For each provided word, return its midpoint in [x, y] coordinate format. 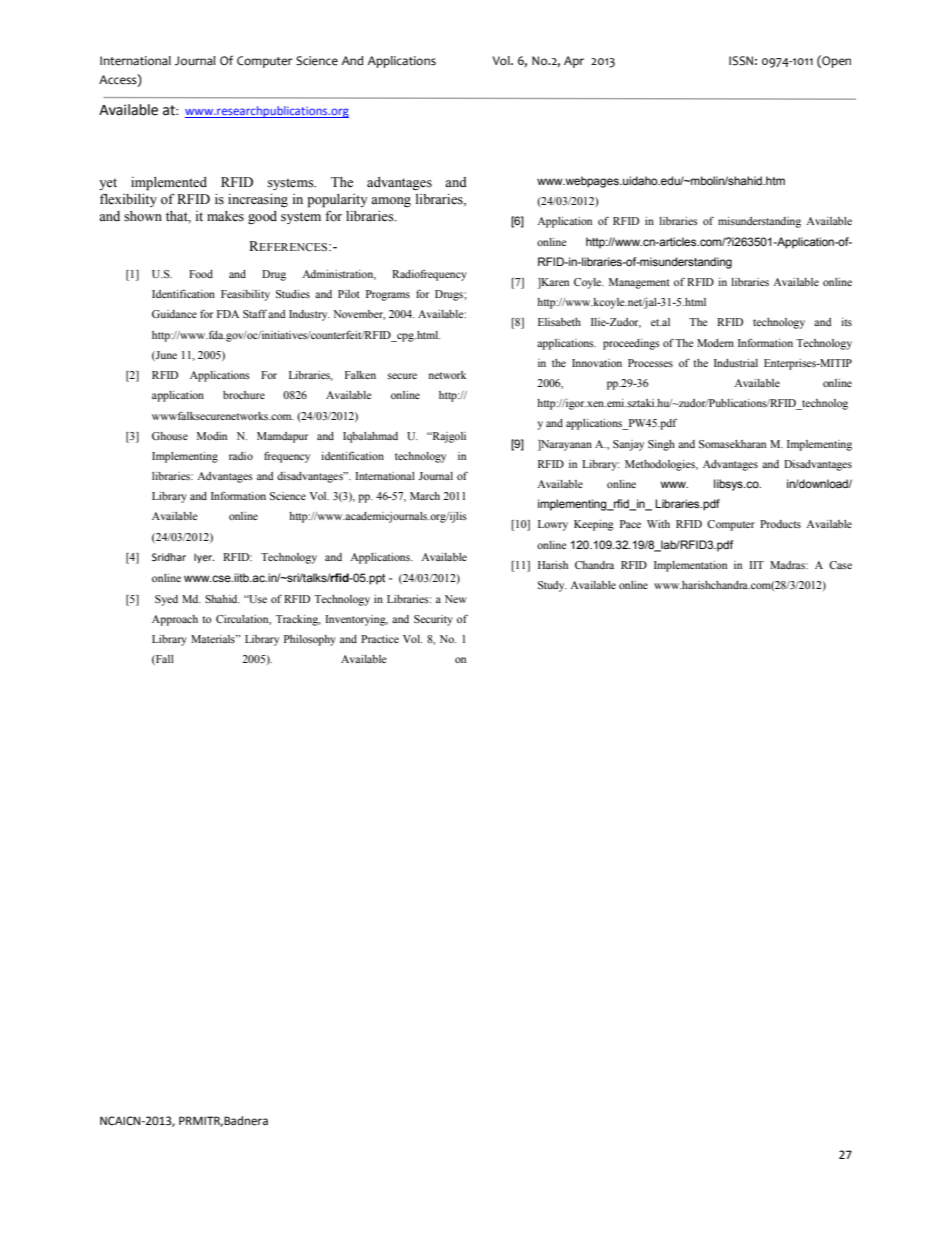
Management [639, 283]
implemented [169, 184]
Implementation [690, 566]
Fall [164, 660]
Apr [574, 62]
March [425, 496]
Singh [661, 445]
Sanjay [628, 445]
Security [433, 620]
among [391, 202]
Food [201, 274]
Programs [388, 295]
